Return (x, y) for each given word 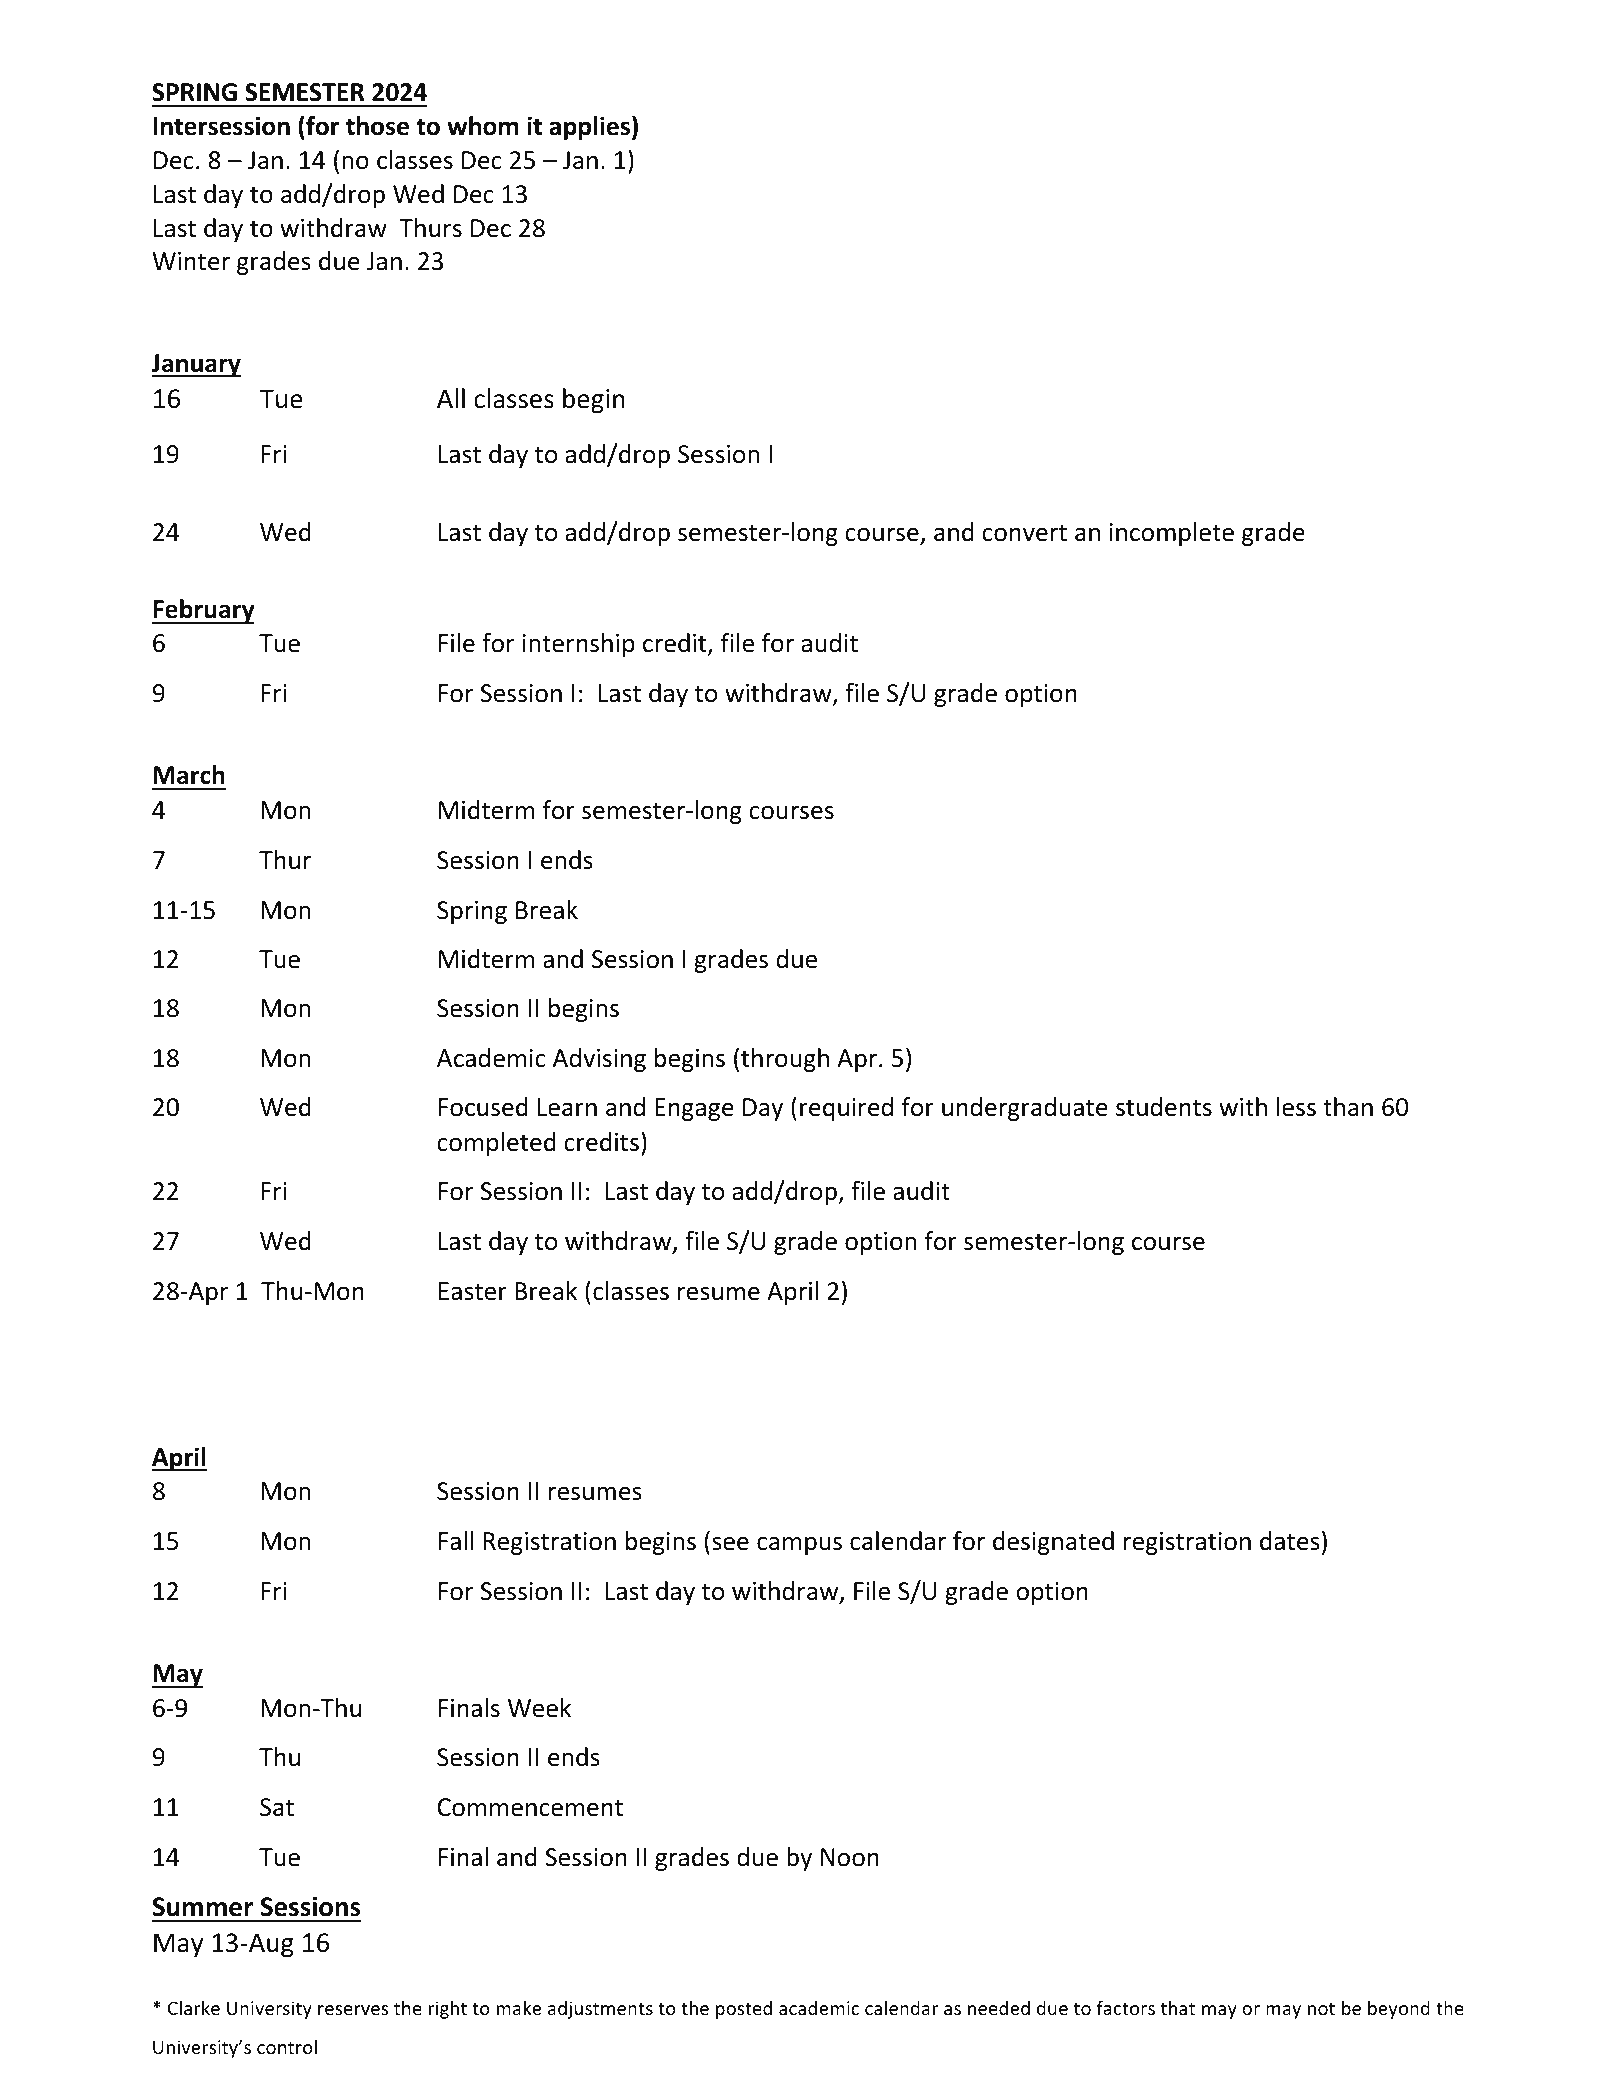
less (1296, 1107)
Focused (483, 1107)
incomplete (1172, 534)
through (785, 1060)
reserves (353, 2010)
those (377, 126)
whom (483, 126)
